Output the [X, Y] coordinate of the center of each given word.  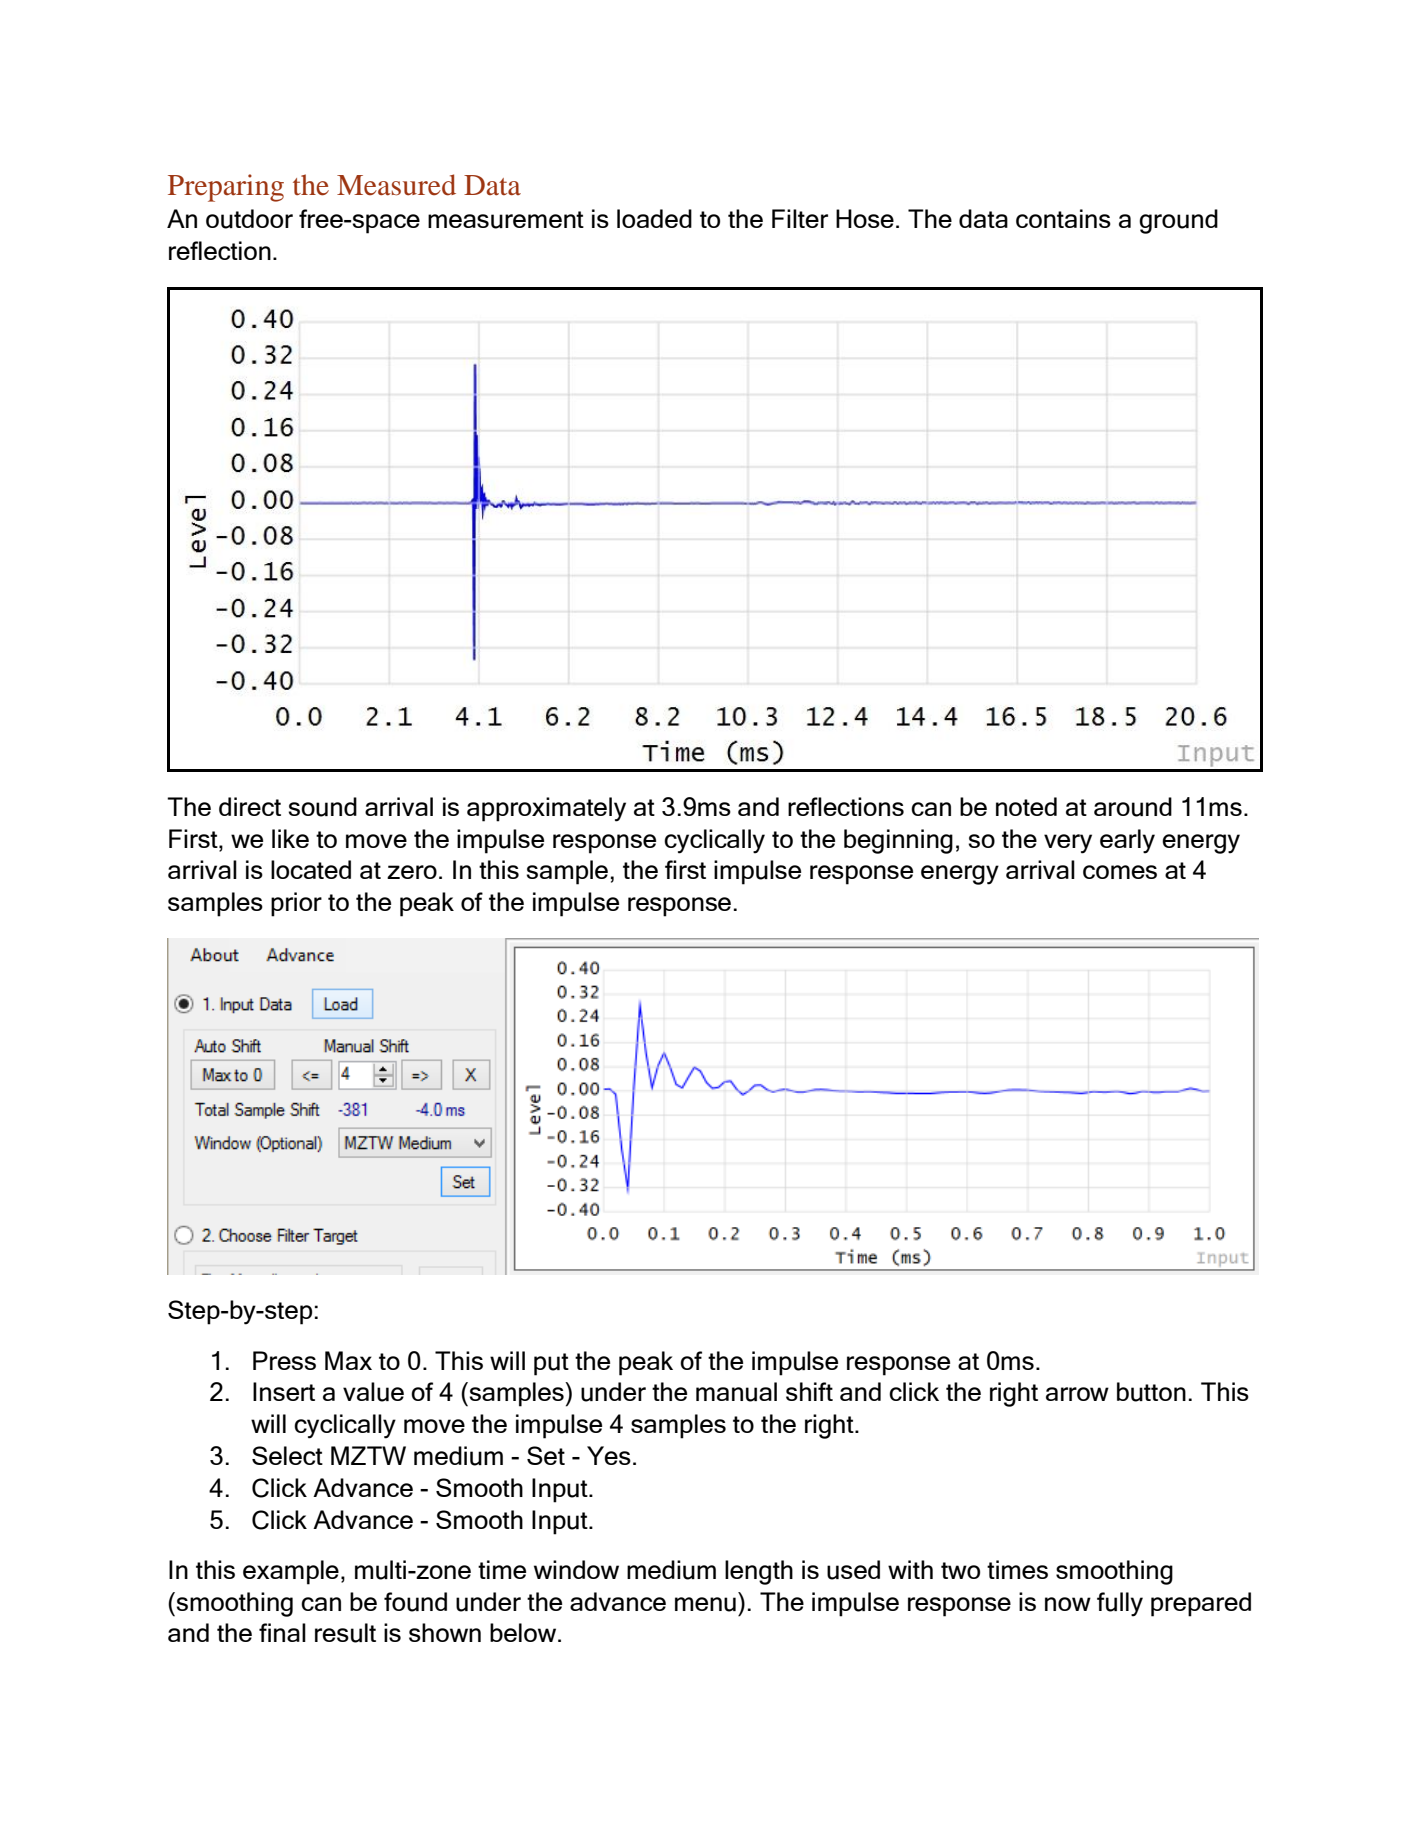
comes [1120, 872]
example [291, 1572]
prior [296, 904]
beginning [898, 841]
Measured [396, 185]
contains [1063, 218]
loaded [654, 218]
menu [705, 1604]
